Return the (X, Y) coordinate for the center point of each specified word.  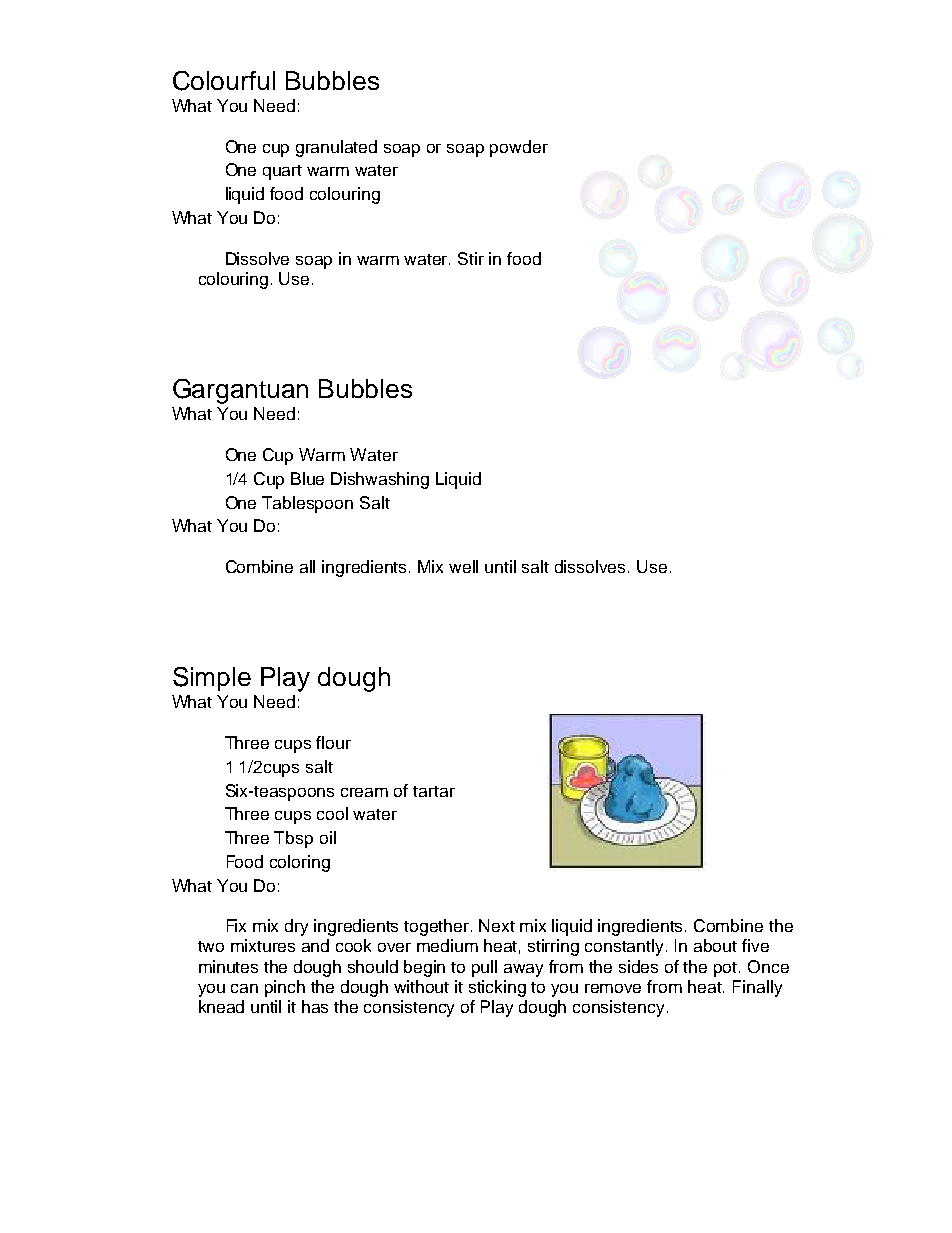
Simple (212, 679)
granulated (336, 148)
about (715, 945)
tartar (434, 791)
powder (519, 148)
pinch (285, 988)
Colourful (224, 81)
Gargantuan (240, 391)
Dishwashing (380, 480)
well (463, 566)
